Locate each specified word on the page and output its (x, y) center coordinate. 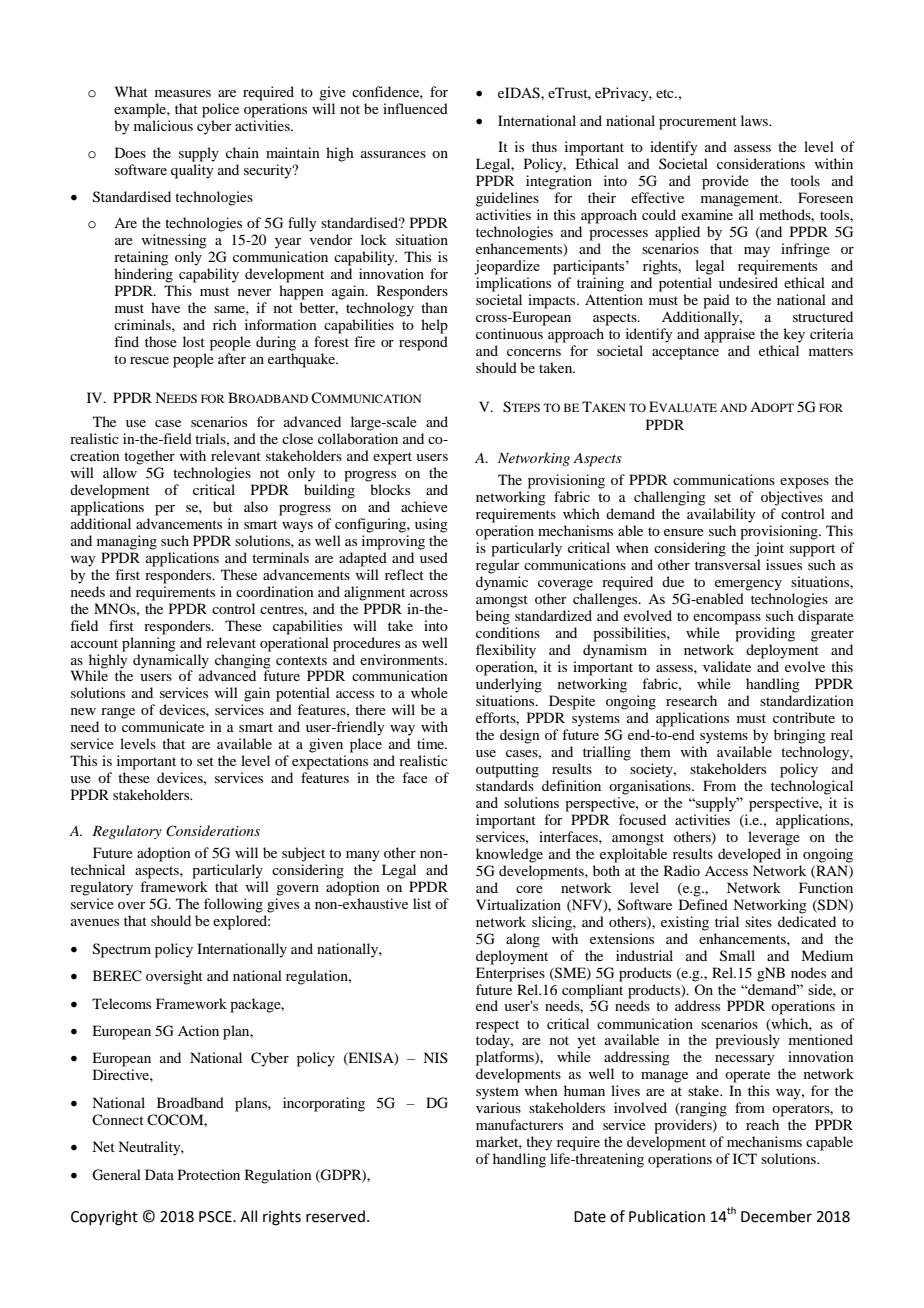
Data (159, 1174)
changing (243, 660)
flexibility (506, 651)
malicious (163, 125)
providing (765, 634)
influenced (415, 108)
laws (755, 120)
